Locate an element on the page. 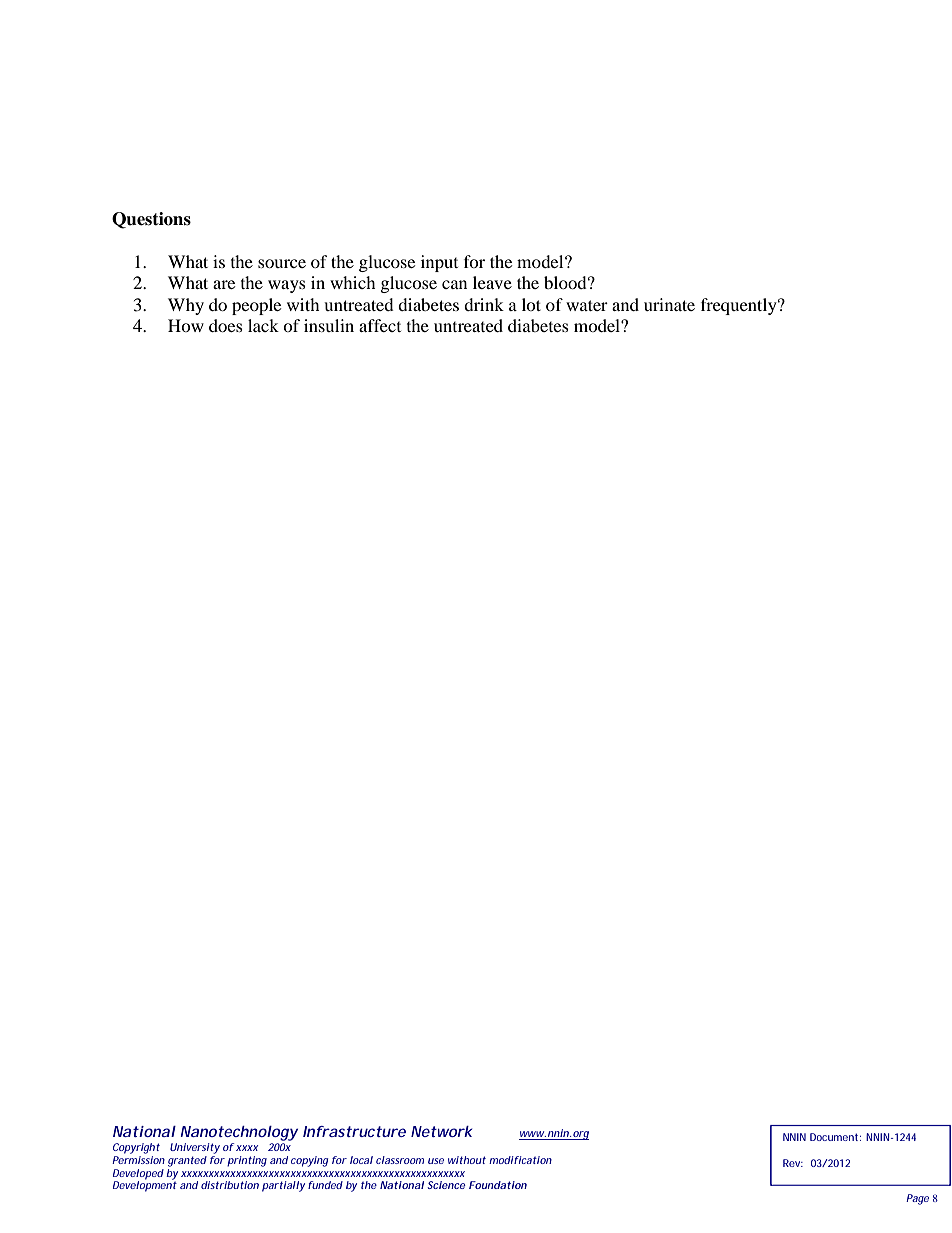  printing is located at coordinates (247, 1161).
